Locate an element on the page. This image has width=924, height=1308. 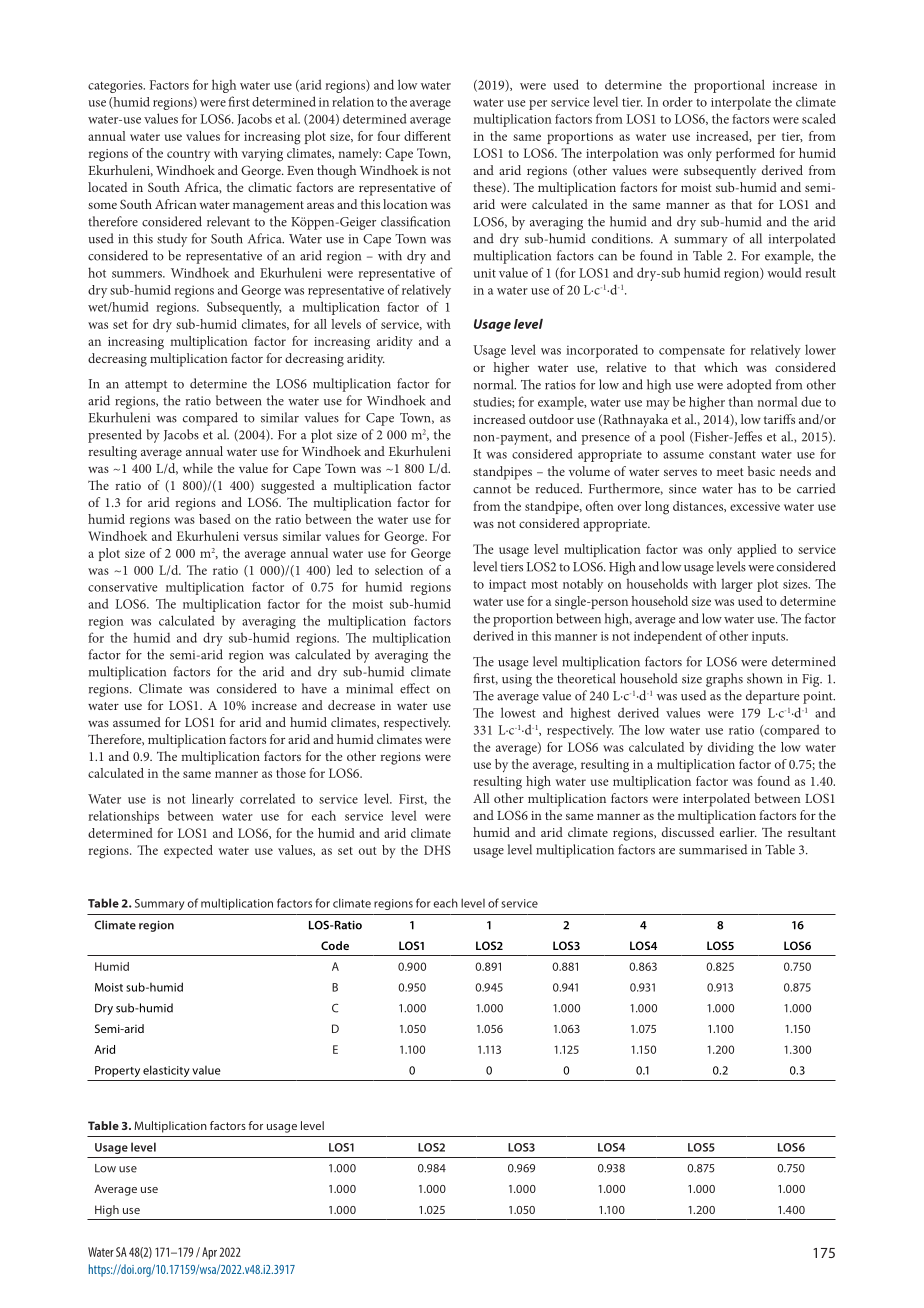
effect is located at coordinates (415, 688).
